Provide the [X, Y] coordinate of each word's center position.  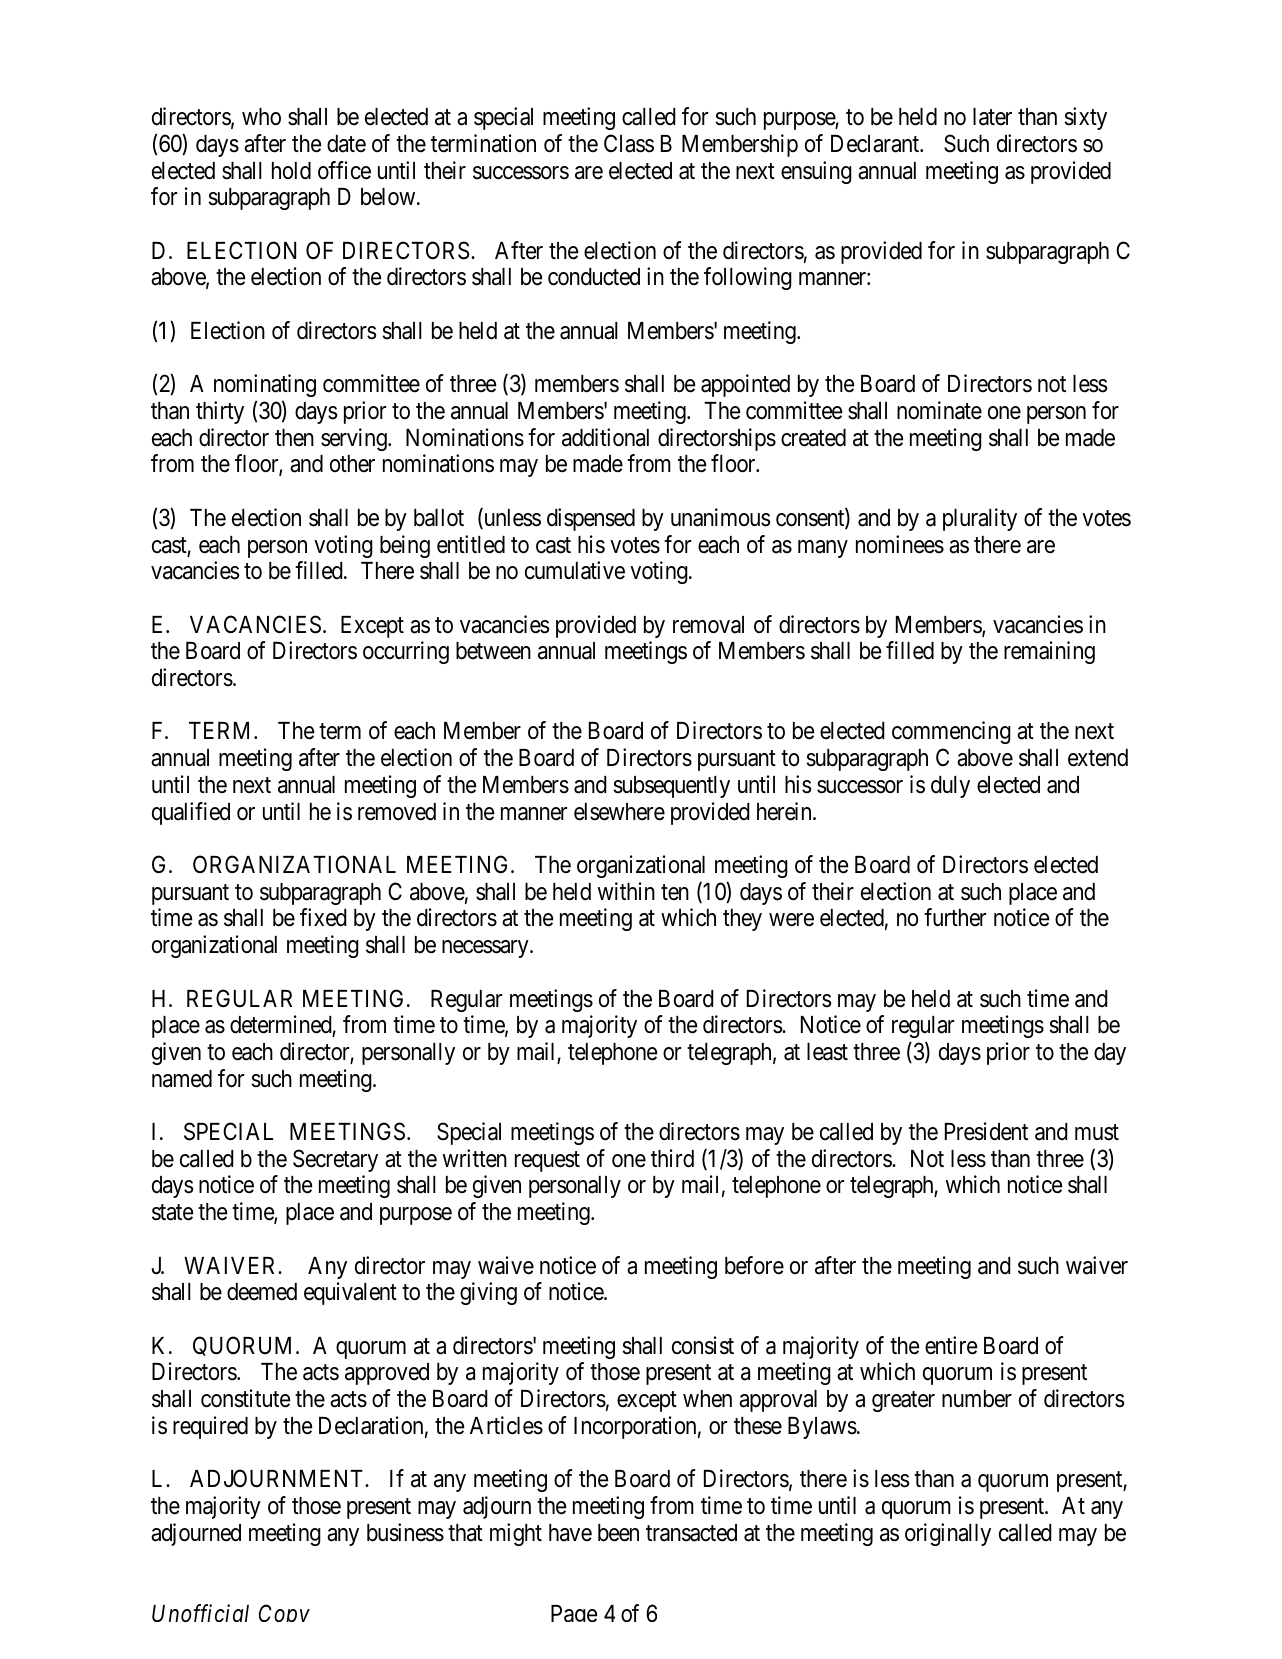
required [210, 1427]
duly [950, 787]
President [986, 1131]
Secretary [335, 1160]
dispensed [591, 519]
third [672, 1158]
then [294, 438]
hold [291, 171]
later [992, 117]
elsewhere [619, 812]
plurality [980, 519]
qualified [191, 813]
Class [629, 143]
